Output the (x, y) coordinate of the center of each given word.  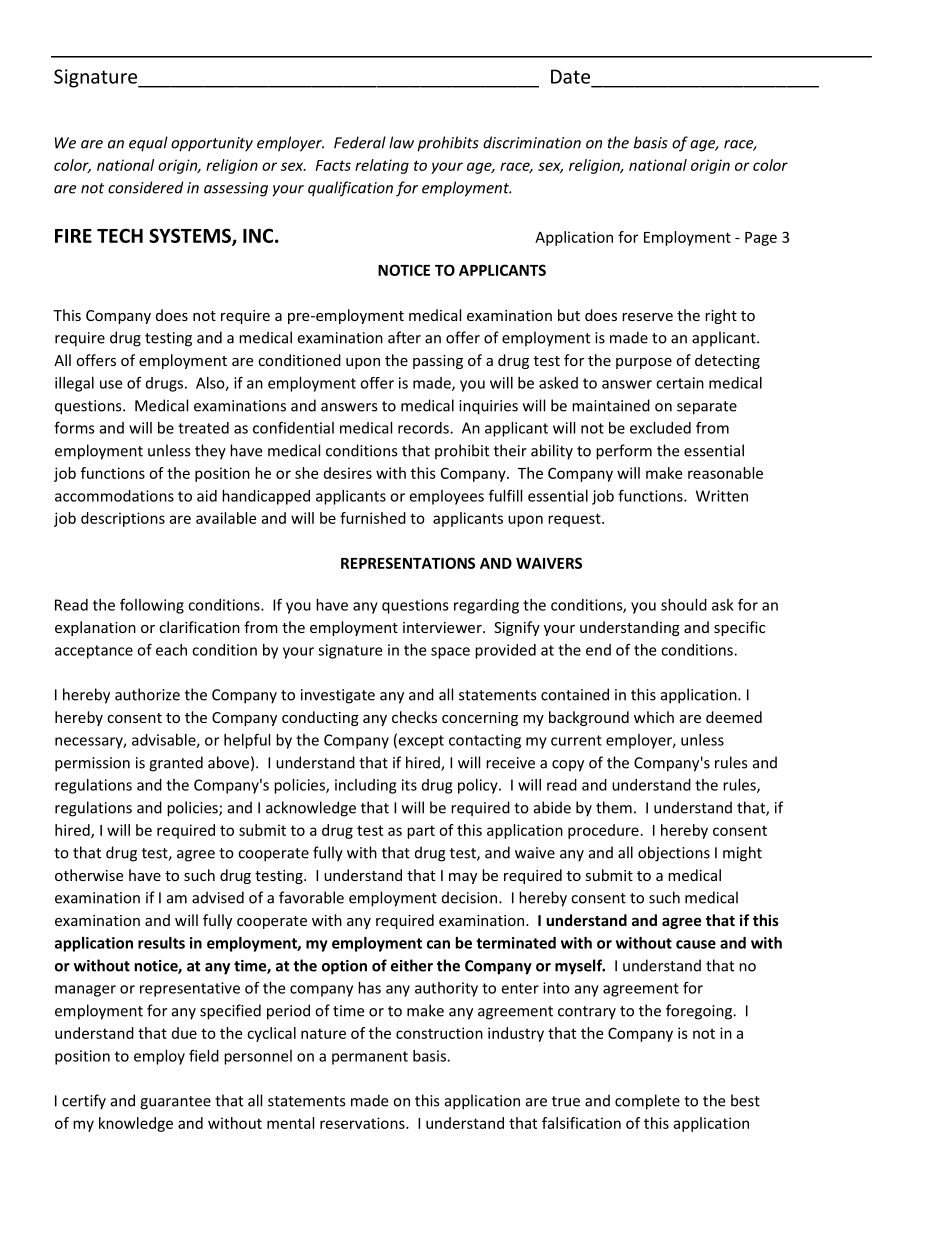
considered (145, 187)
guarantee (175, 1103)
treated (203, 428)
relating (382, 166)
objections (674, 854)
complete (647, 1102)
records (424, 428)
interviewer (443, 627)
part (421, 832)
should (684, 605)
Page (761, 239)
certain (680, 383)
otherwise (89, 875)
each (171, 650)
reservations (363, 1123)
